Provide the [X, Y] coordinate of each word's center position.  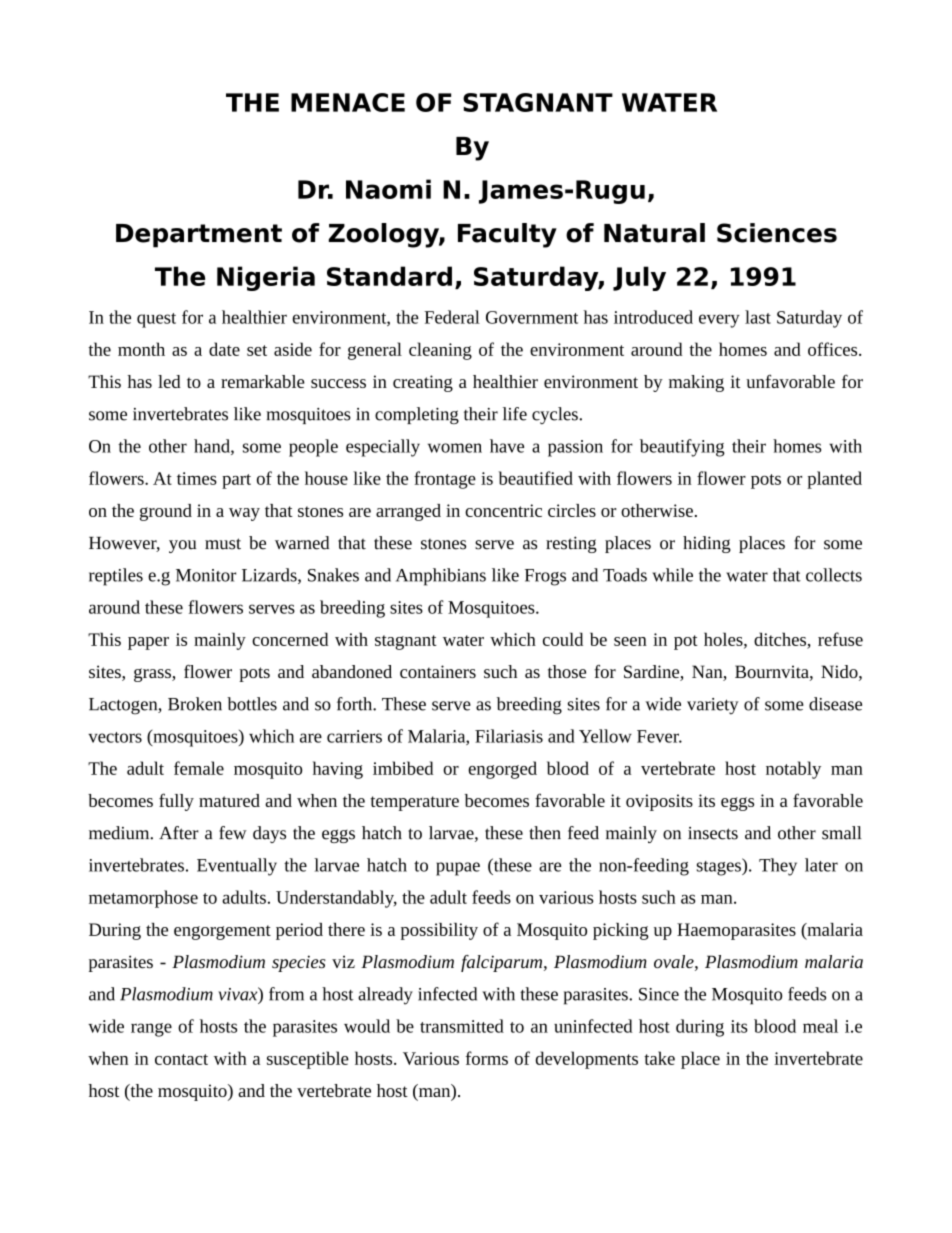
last [758, 317]
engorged [502, 770]
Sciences [777, 233]
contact [181, 1059]
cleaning [440, 351]
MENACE [348, 102]
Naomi [388, 189]
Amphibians [441, 577]
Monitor [206, 575]
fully [176, 802]
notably [793, 770]
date [224, 349]
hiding [707, 544]
